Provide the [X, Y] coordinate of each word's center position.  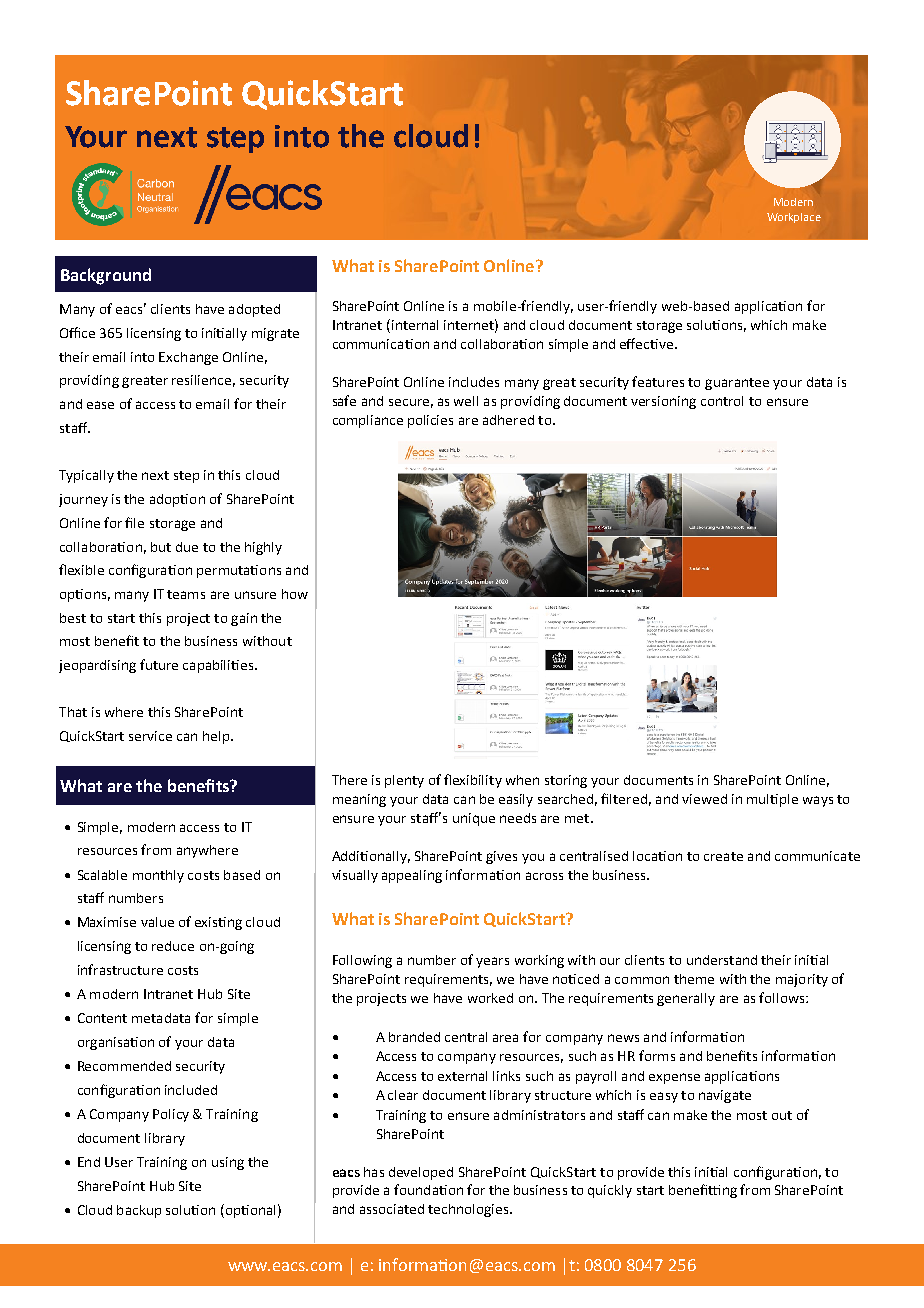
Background [106, 276]
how [295, 594]
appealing [412, 876]
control [722, 401]
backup [139, 1211]
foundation [428, 1189]
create [723, 856]
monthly [158, 876]
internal [415, 325]
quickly [610, 1191]
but [161, 547]
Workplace [794, 218]
